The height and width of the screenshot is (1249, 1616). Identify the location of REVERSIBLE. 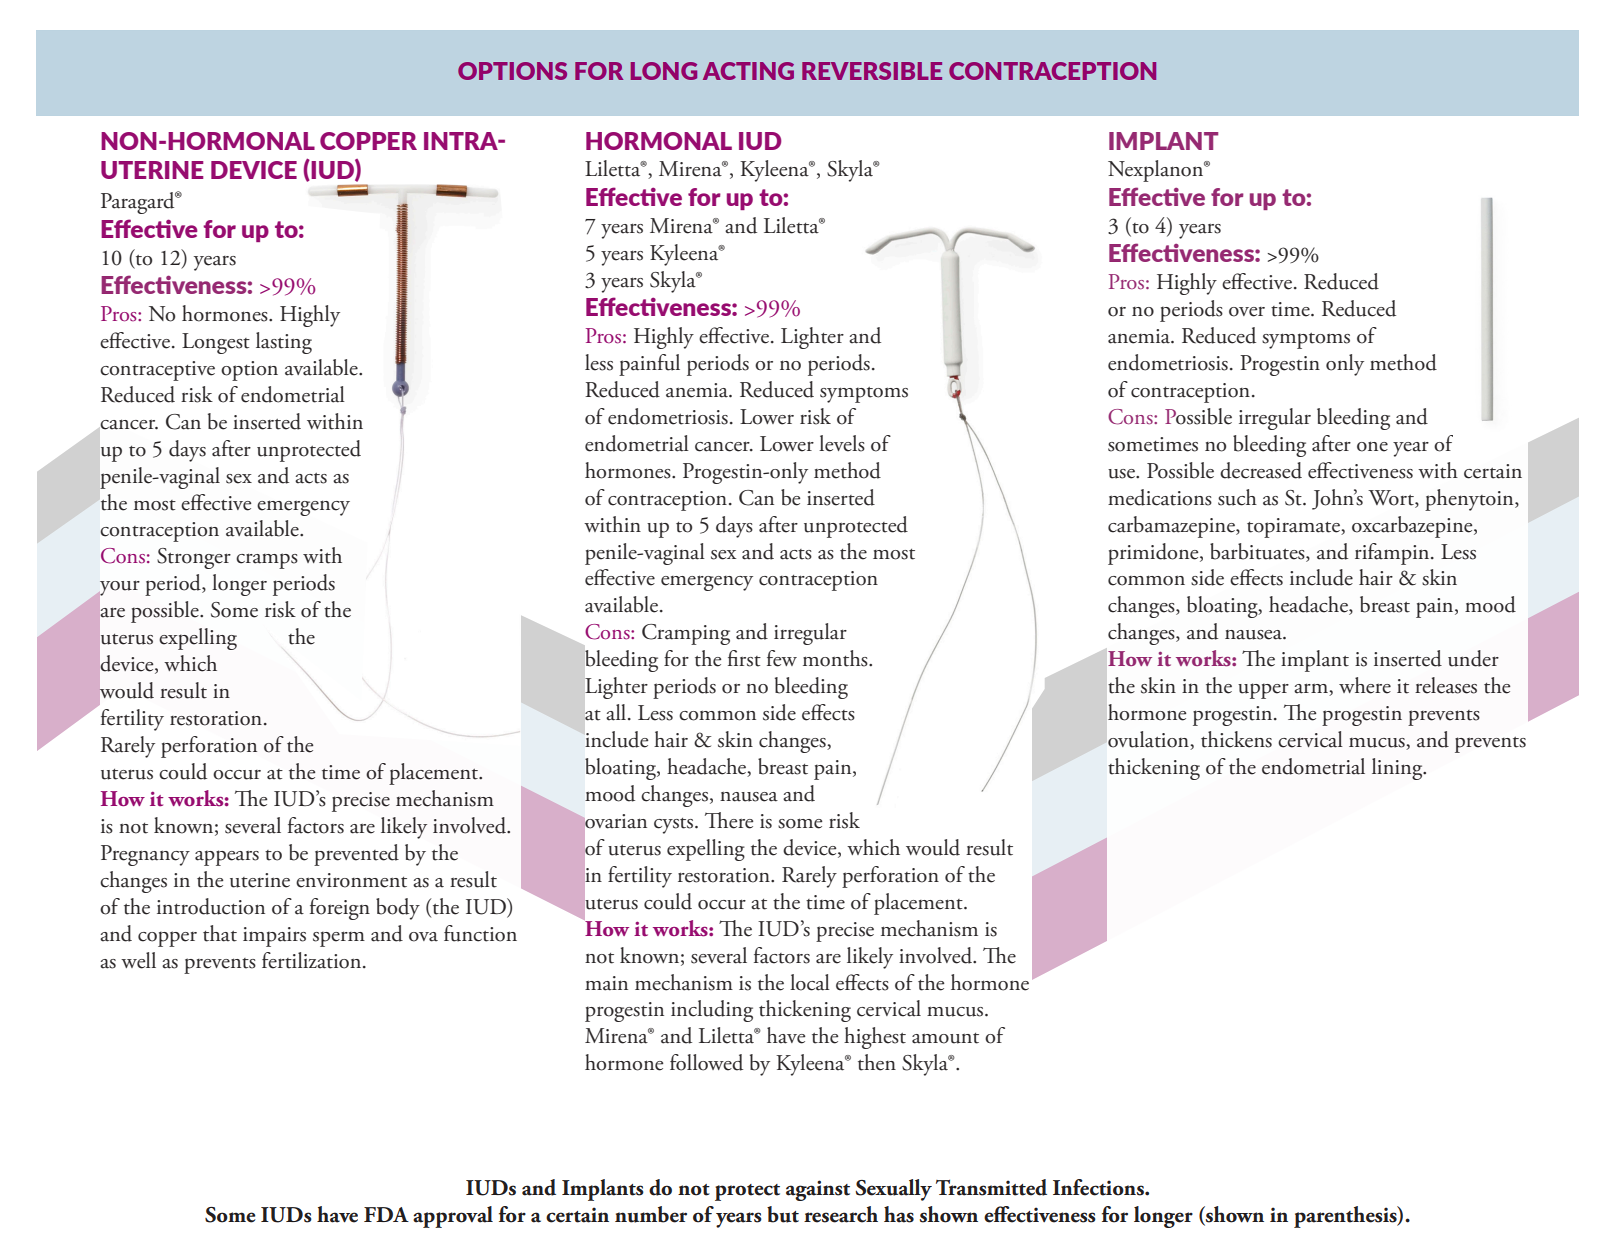
(872, 71).
